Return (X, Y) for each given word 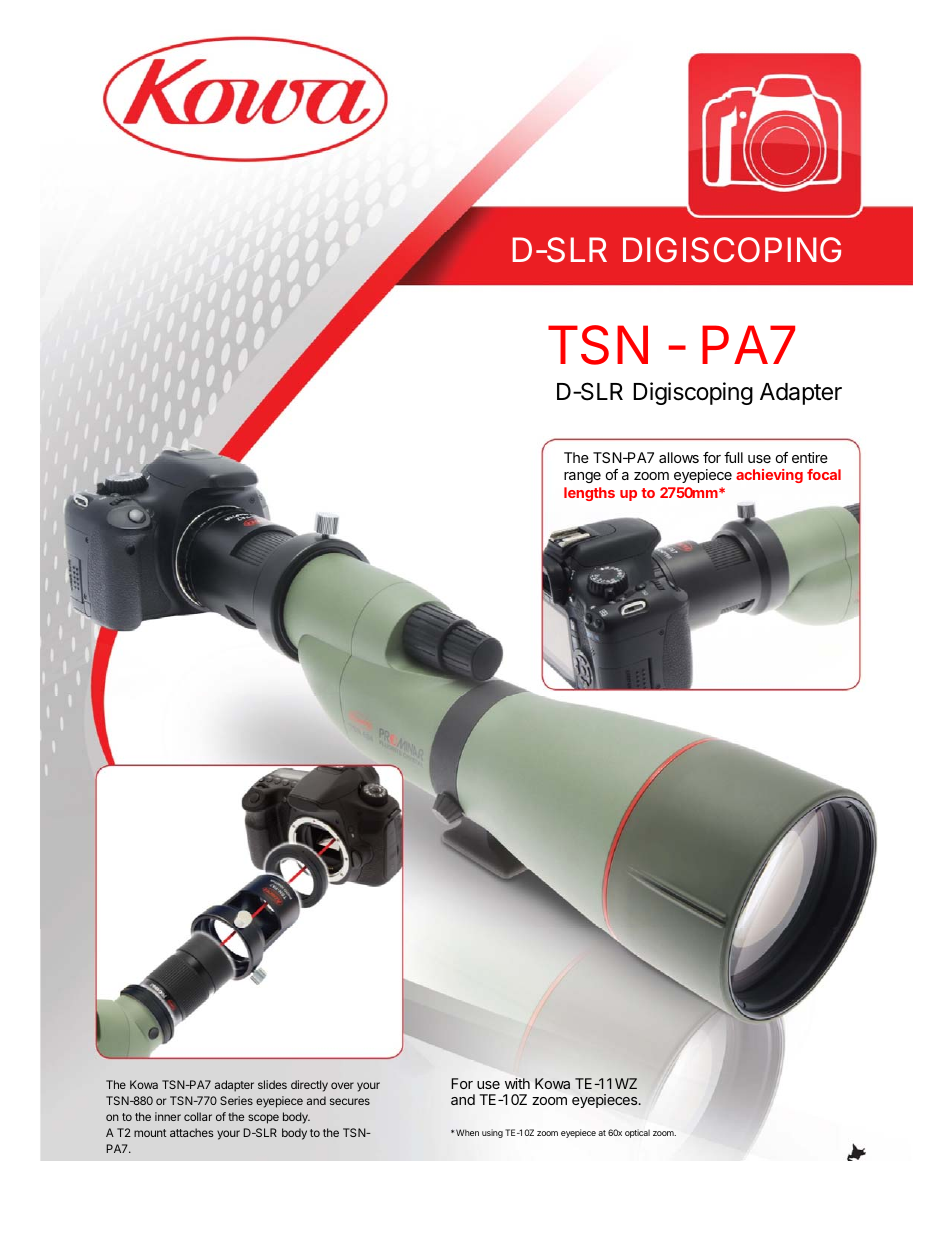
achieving (769, 476)
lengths (589, 494)
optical (637, 1133)
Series (236, 1100)
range (582, 477)
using (492, 1133)
